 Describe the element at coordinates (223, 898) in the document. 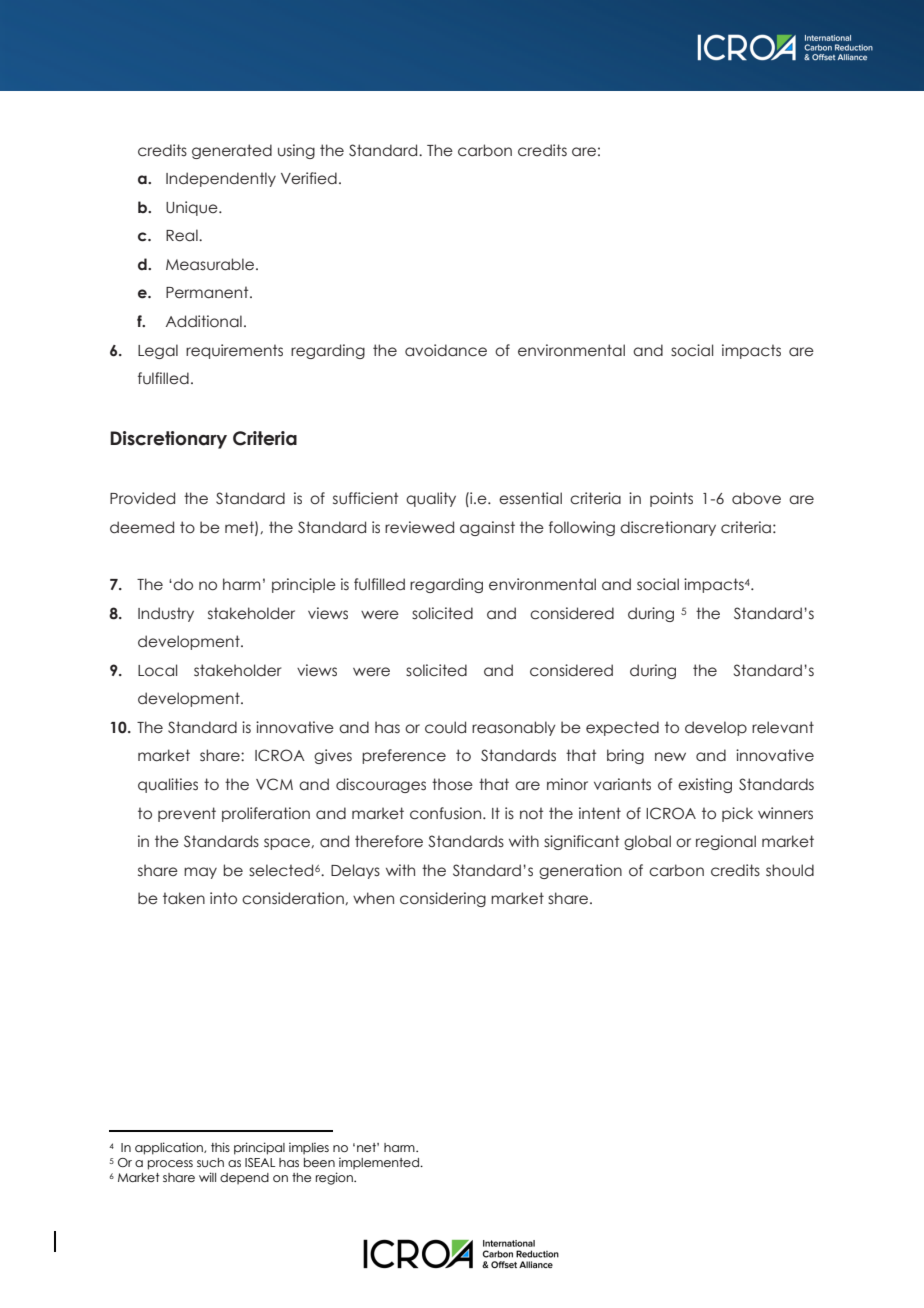

I see `into` at that location.
